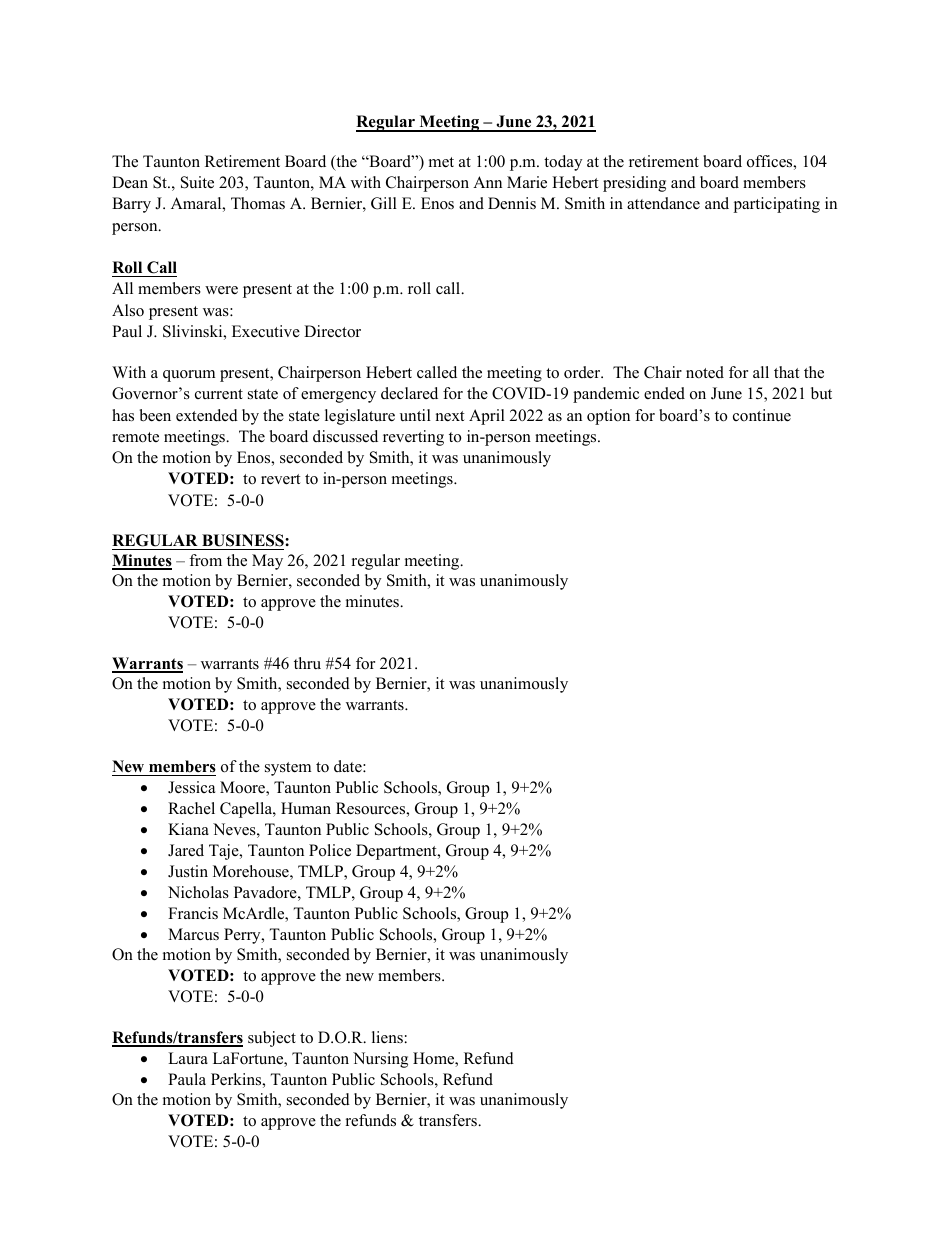 The width and height of the document is (952, 1233). I want to click on quorum, so click(189, 376).
